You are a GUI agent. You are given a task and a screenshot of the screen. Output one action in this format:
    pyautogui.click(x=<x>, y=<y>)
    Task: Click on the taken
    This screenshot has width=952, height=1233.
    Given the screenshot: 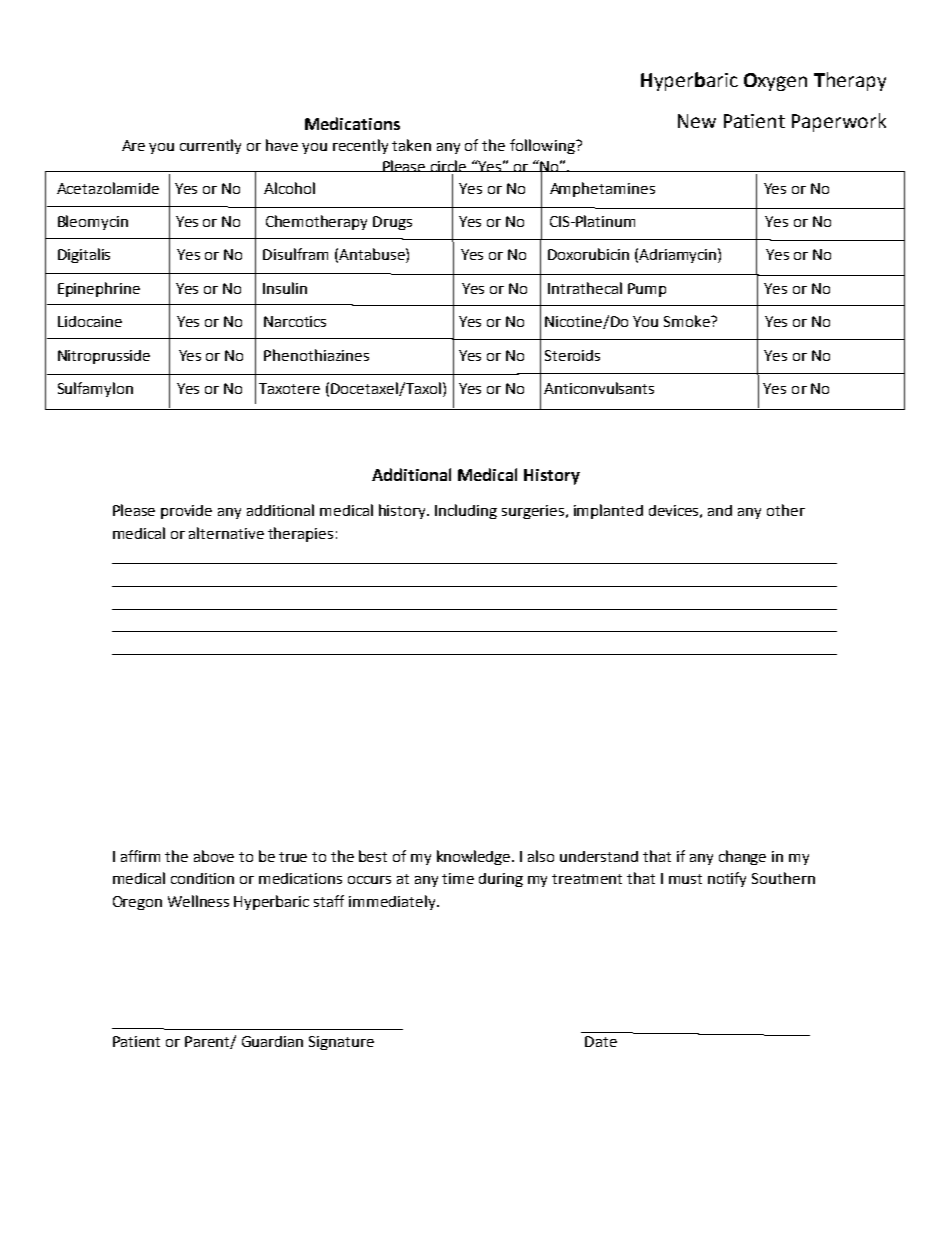 What is the action you would take?
    pyautogui.click(x=411, y=145)
